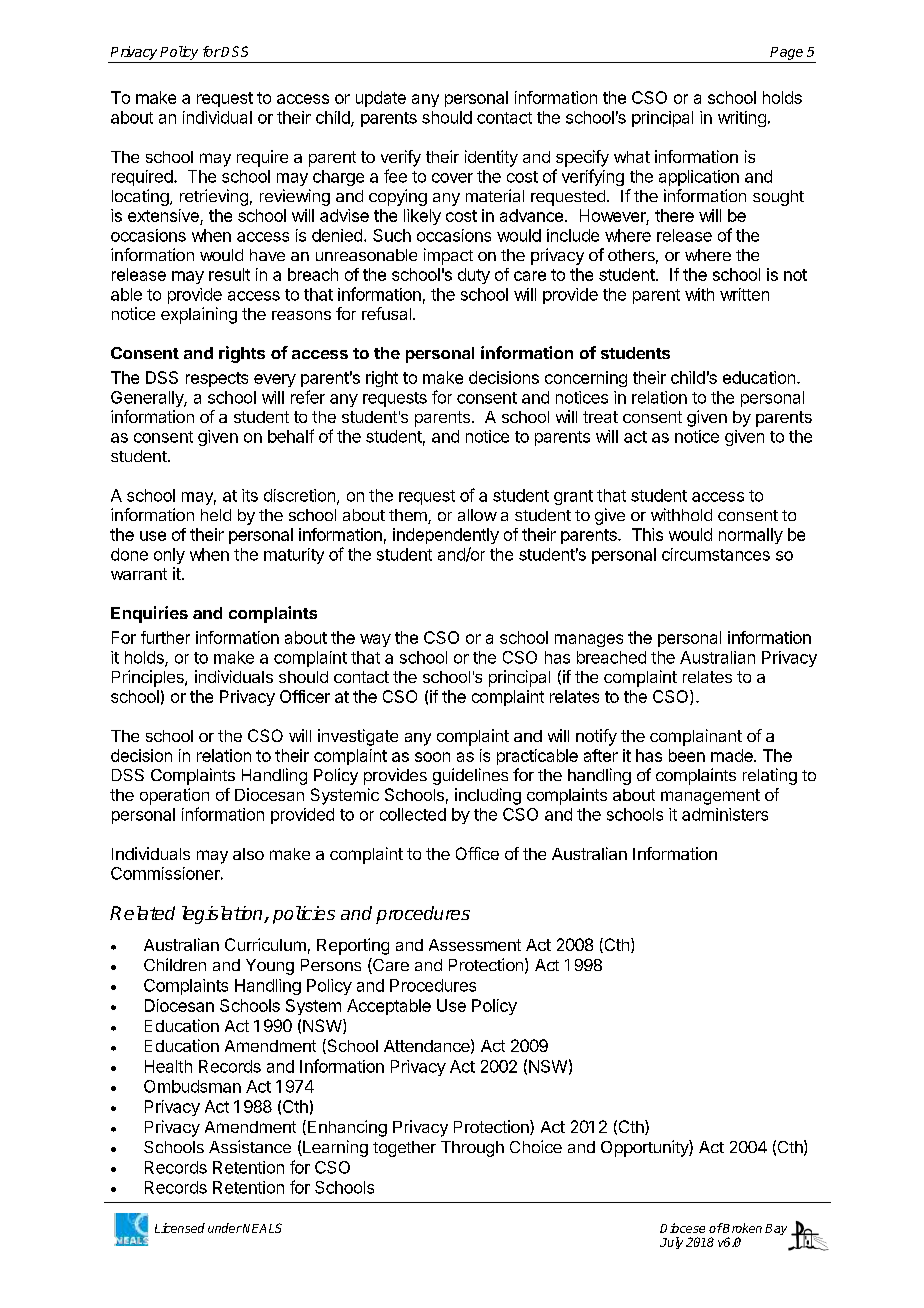 Image resolution: width=924 pixels, height=1308 pixels. Describe the element at coordinates (696, 737) in the screenshot. I see `complainant` at that location.
